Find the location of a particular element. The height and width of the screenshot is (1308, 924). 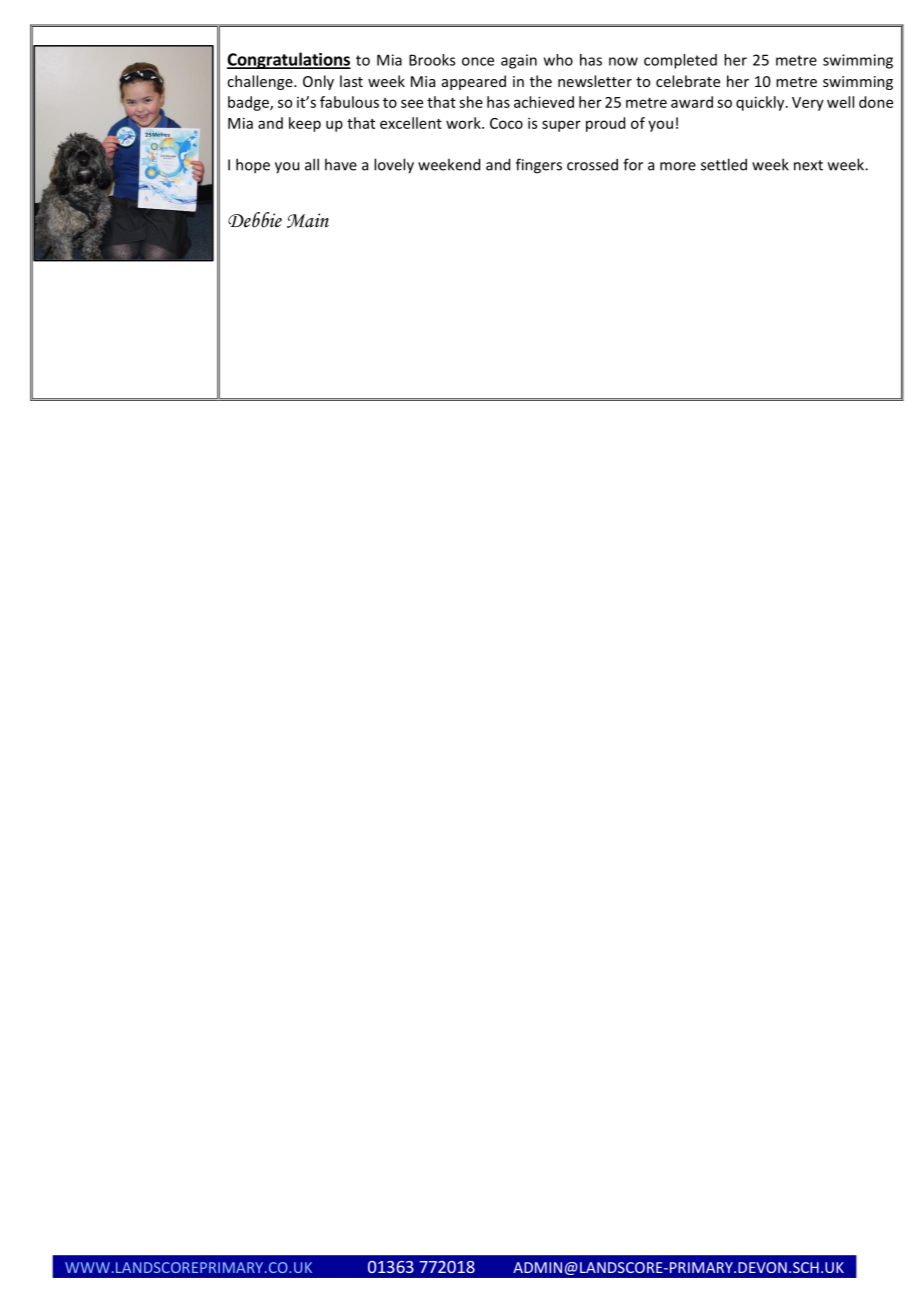

next is located at coordinates (808, 165).
